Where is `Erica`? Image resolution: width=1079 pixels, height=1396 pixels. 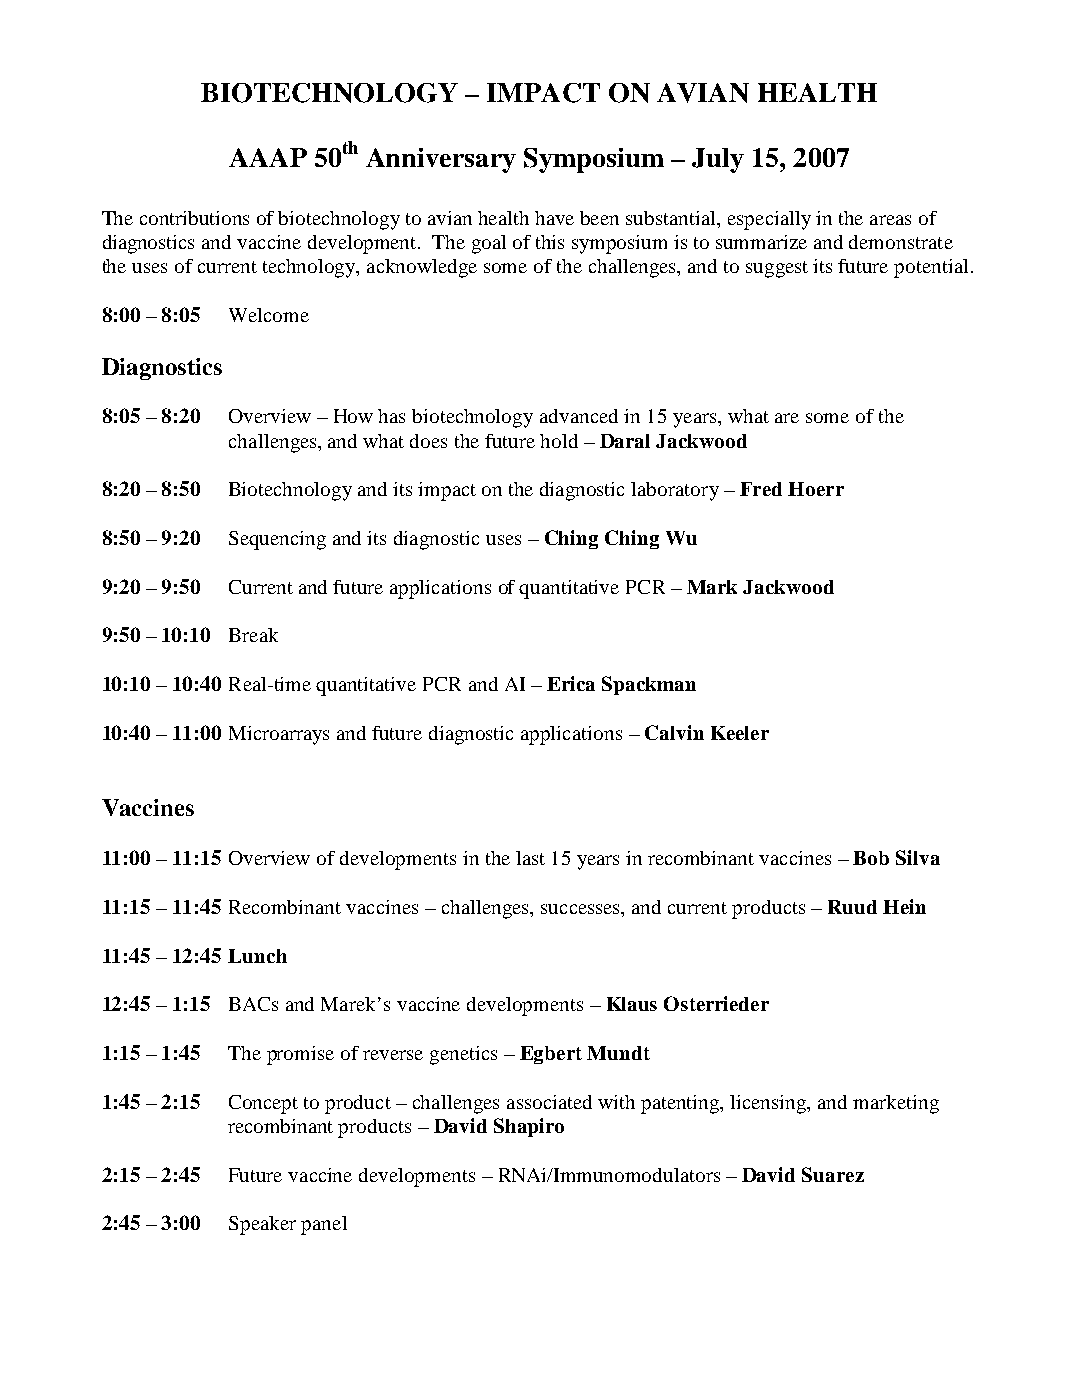 Erica is located at coordinates (571, 683).
